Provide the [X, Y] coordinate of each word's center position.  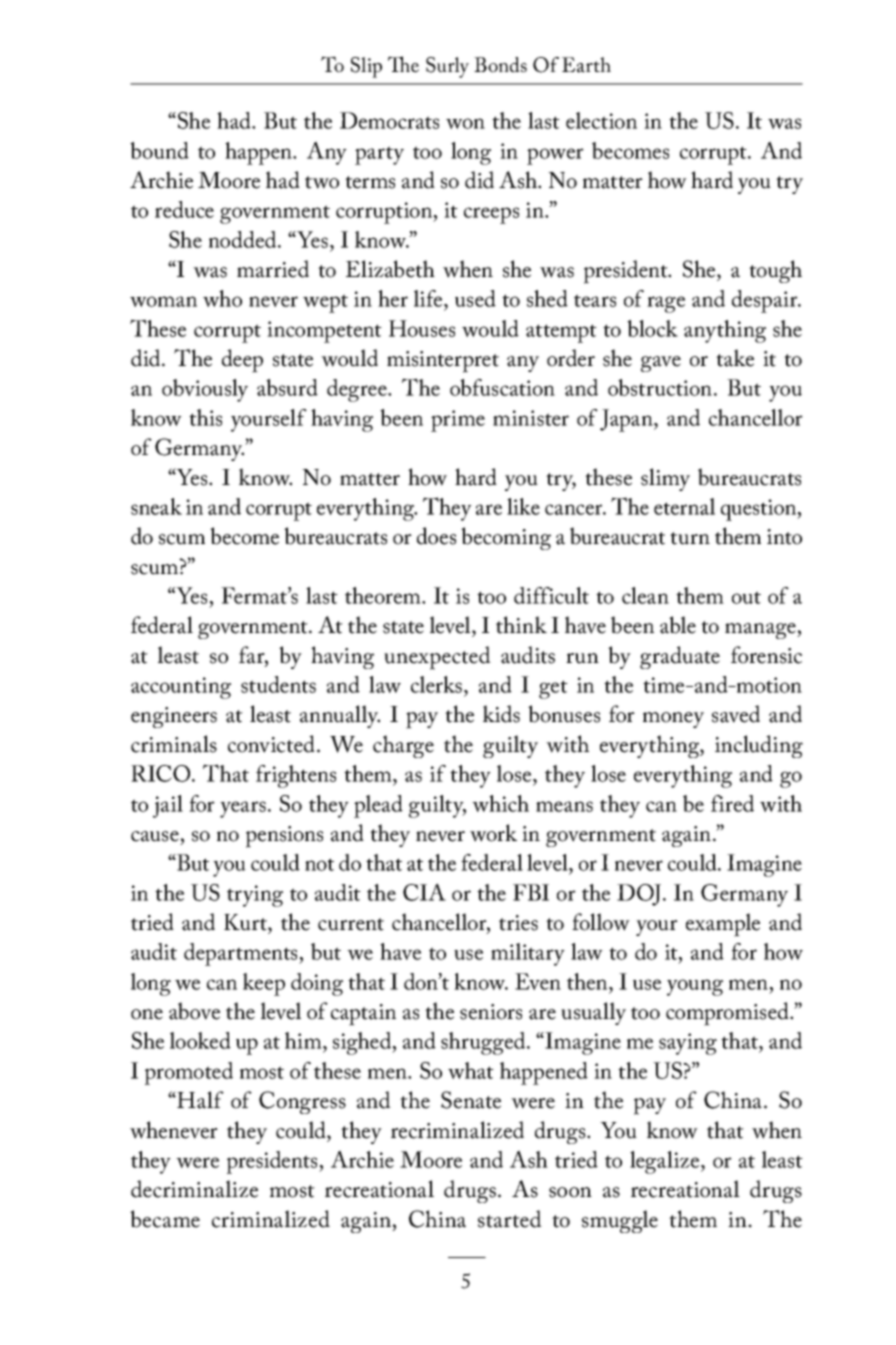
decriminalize [194, 1189]
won [465, 123]
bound [159, 150]
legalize [666, 1162]
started [510, 1219]
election [601, 120]
